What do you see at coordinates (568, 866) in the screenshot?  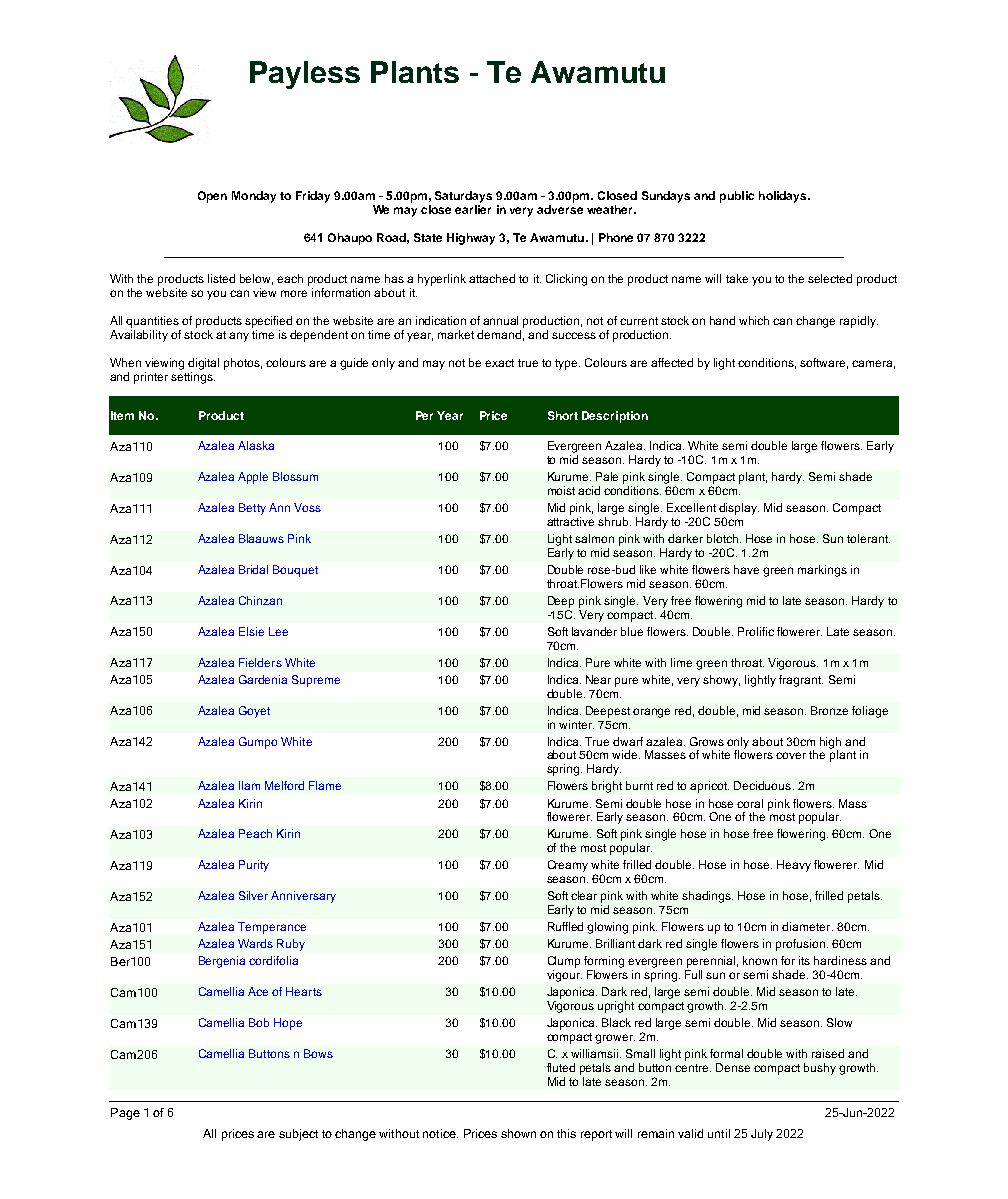 I see `Creamy` at bounding box center [568, 866].
